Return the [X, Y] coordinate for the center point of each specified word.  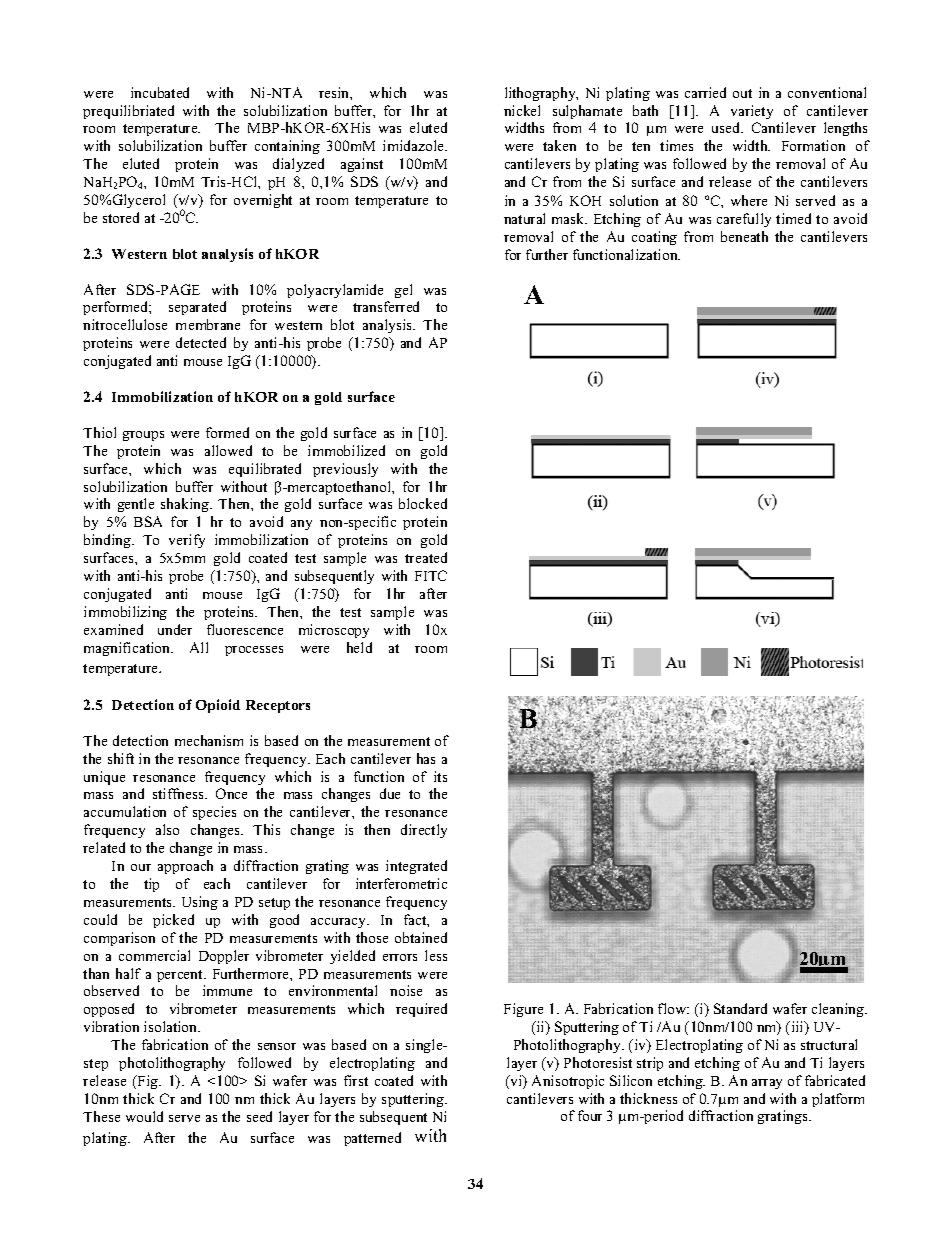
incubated [160, 92]
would [144, 1116]
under [175, 629]
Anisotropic [568, 1082]
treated [426, 557]
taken [559, 145]
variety [752, 112]
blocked [423, 503]
